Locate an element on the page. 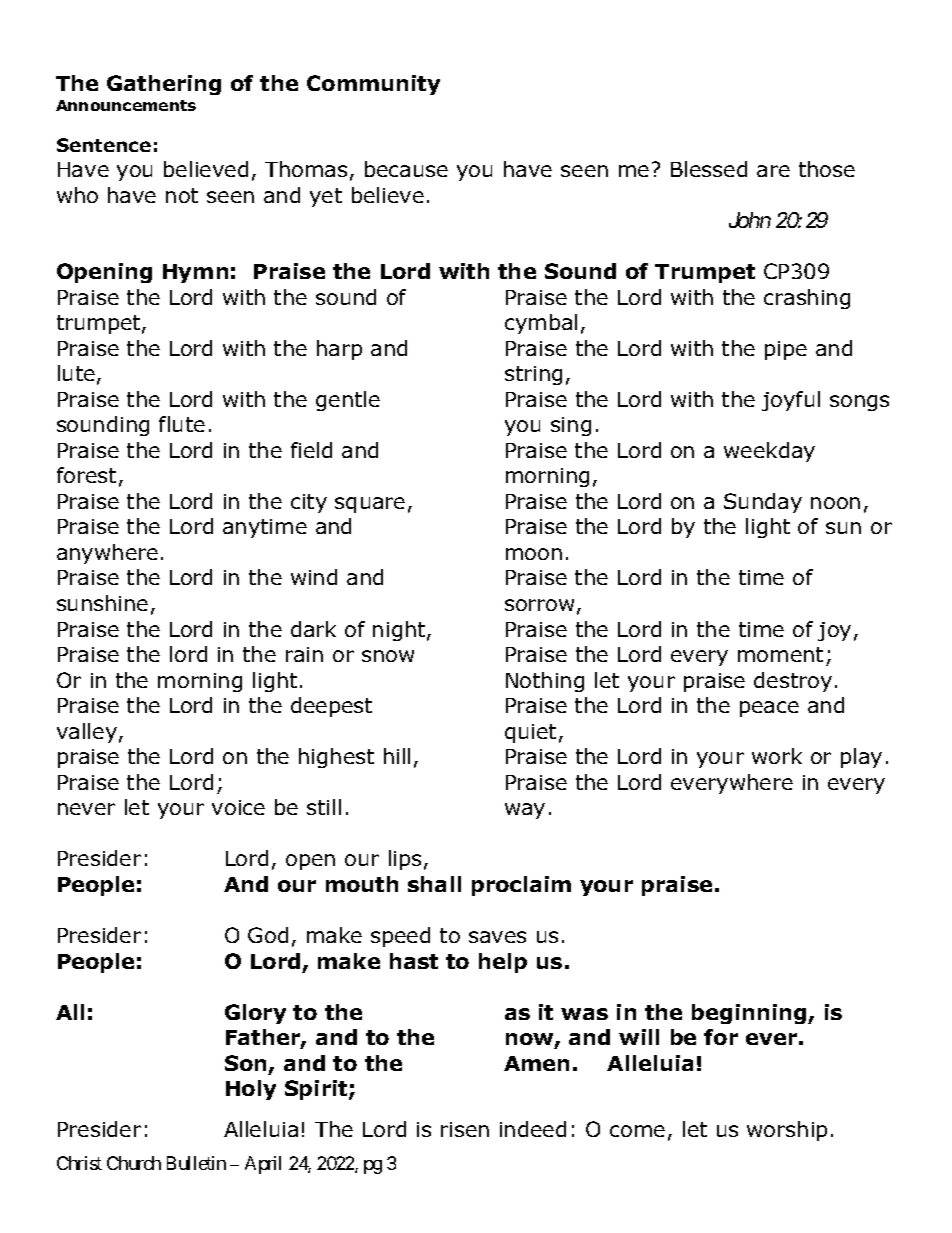 This image has height=1233, width=952. risen is located at coordinates (465, 1129).
